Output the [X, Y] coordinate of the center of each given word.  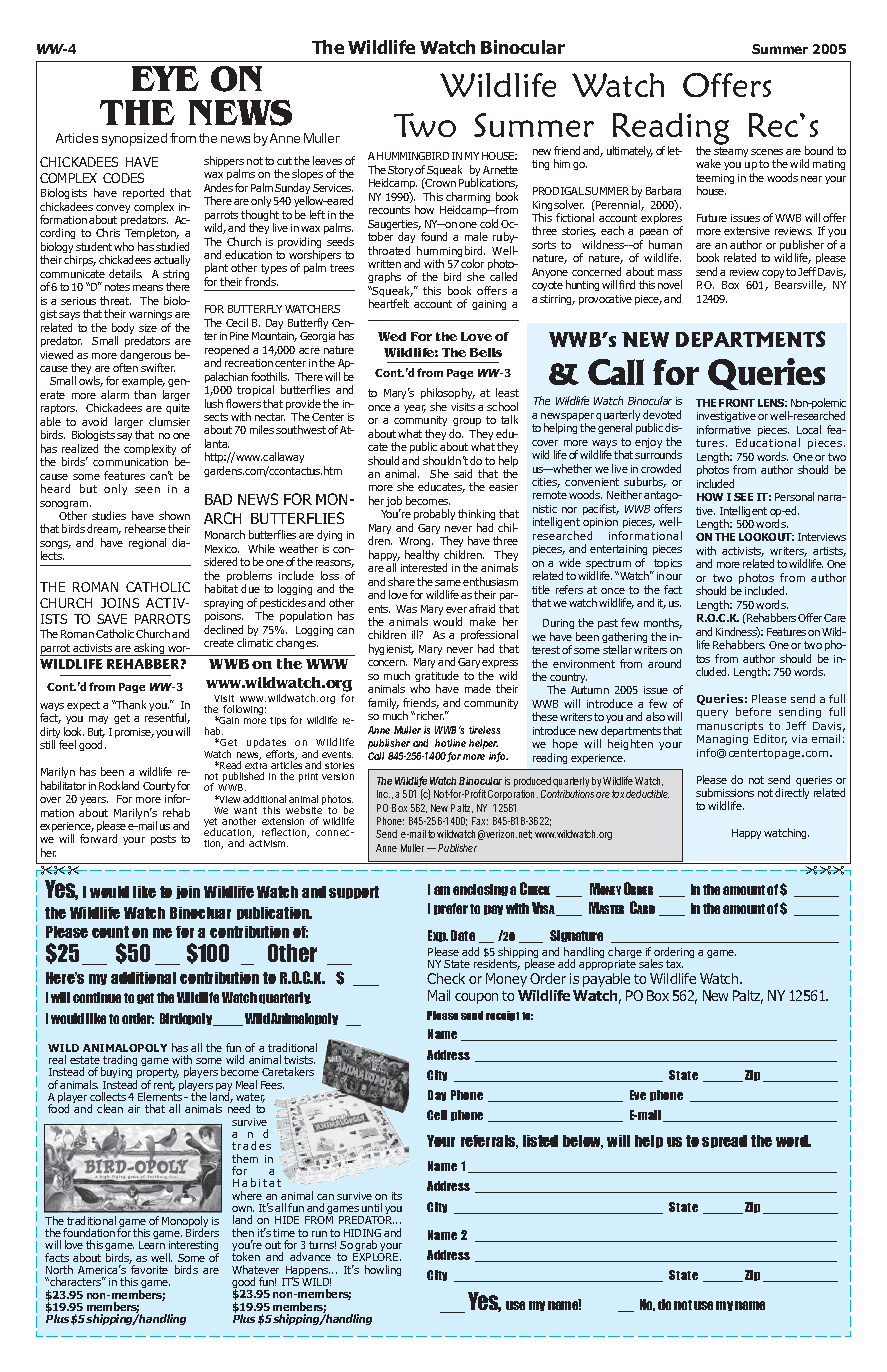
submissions [725, 792]
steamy [731, 152]
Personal [794, 496]
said [463, 473]
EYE [165, 78]
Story [400, 172]
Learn [152, 1245]
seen [147, 490]
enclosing [480, 890]
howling [383, 1270]
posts [163, 840]
